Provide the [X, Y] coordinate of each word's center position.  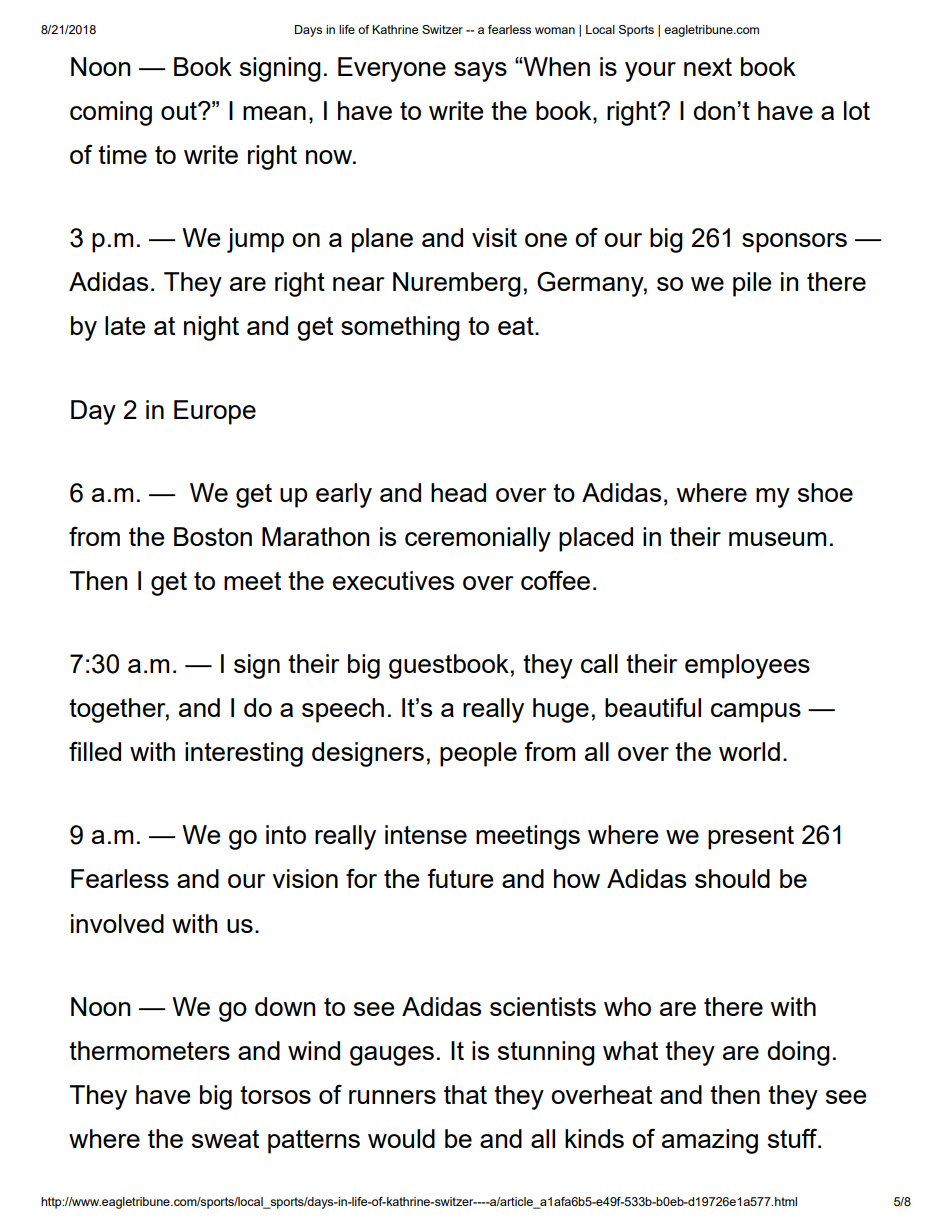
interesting [244, 754]
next [708, 67]
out [180, 111]
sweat [225, 1139]
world [749, 751]
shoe [825, 492]
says [480, 72]
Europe [215, 412]
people [478, 754]
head [458, 492]
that [465, 1094]
